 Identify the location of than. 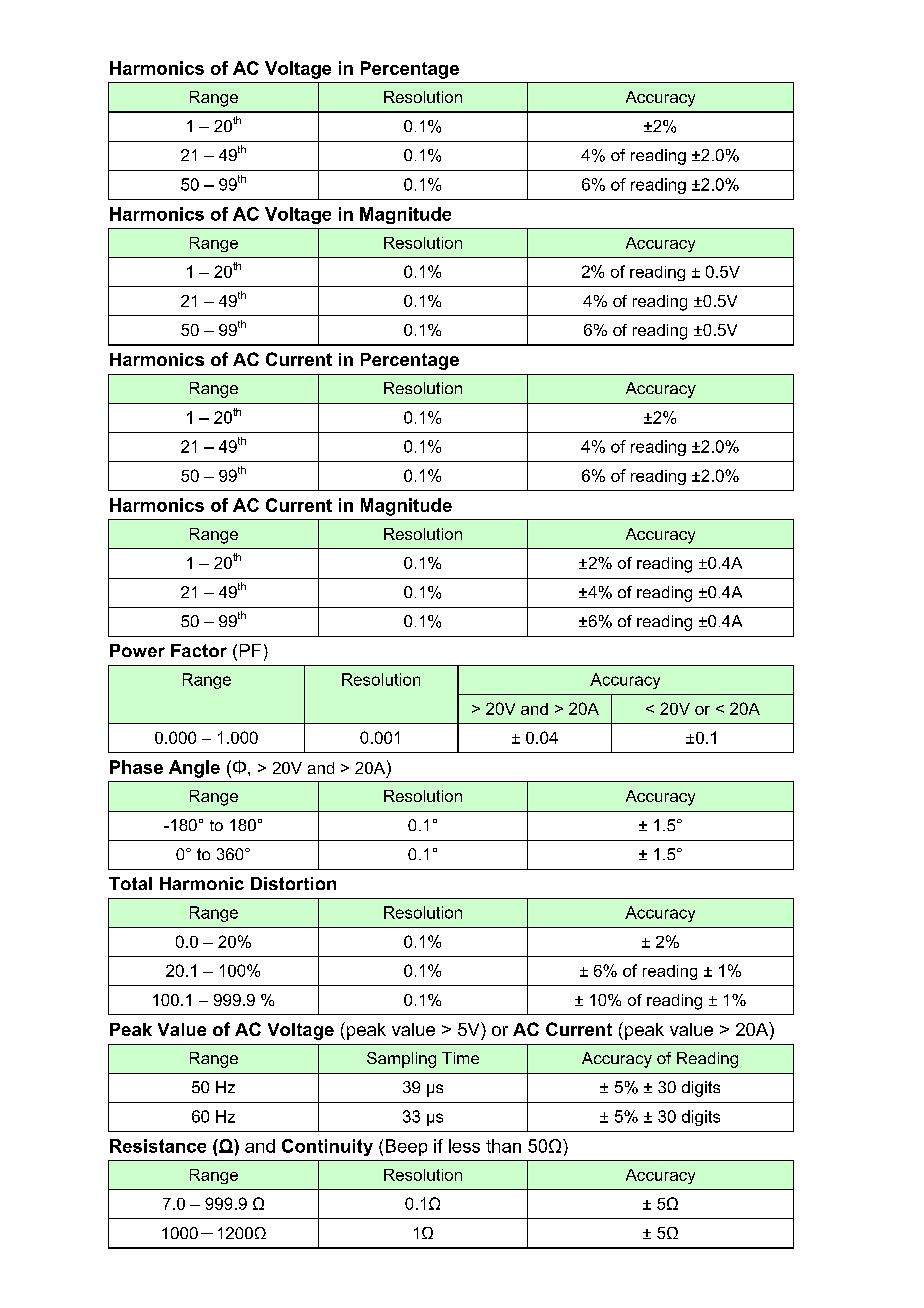
(503, 1146).
